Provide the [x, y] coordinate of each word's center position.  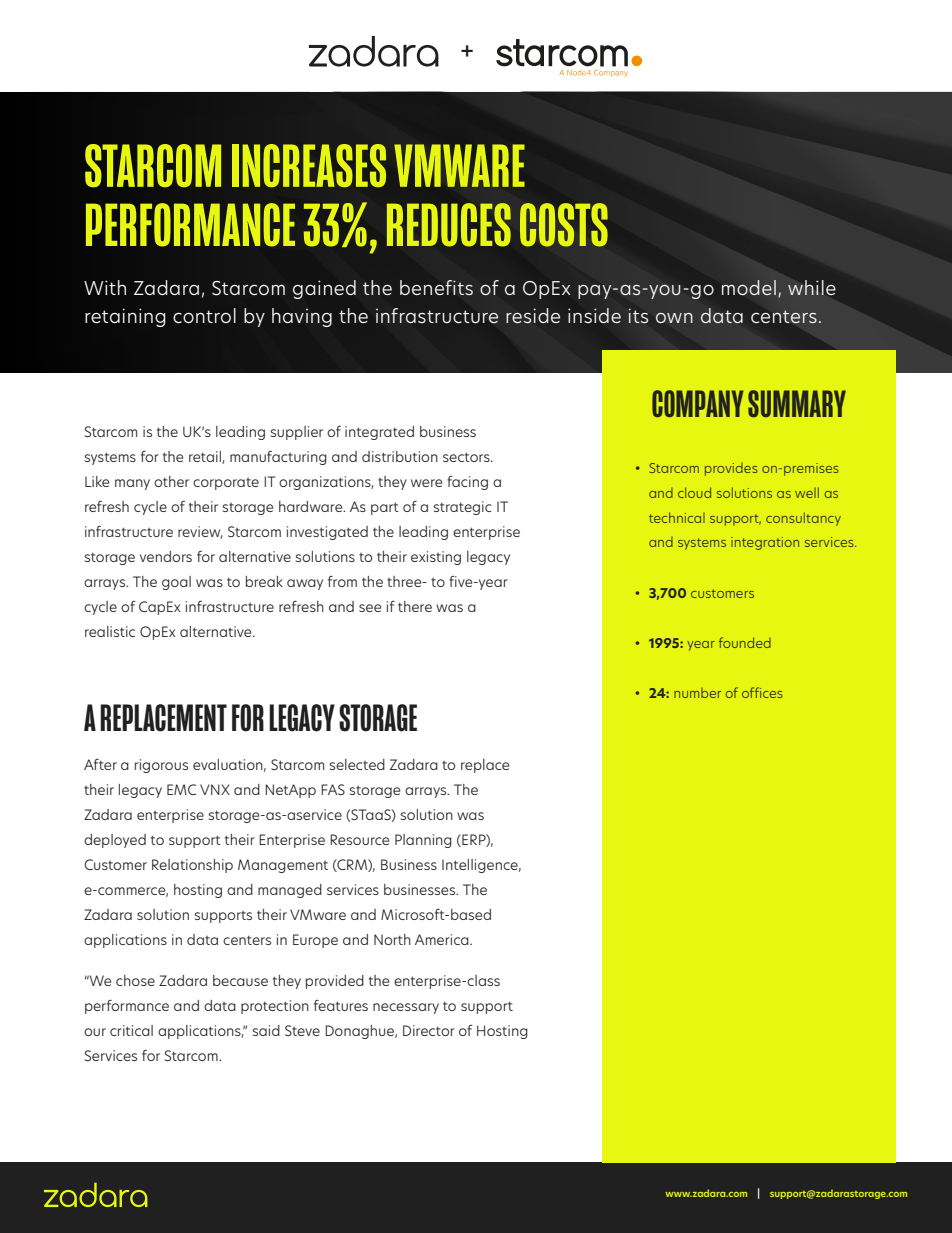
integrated [379, 433]
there [415, 606]
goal [176, 583]
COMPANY [698, 403]
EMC [181, 789]
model [749, 287]
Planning [423, 841]
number [697, 693]
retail [206, 457]
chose [135, 980]
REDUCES [449, 225]
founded [745, 642]
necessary [406, 1008]
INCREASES [309, 165]
